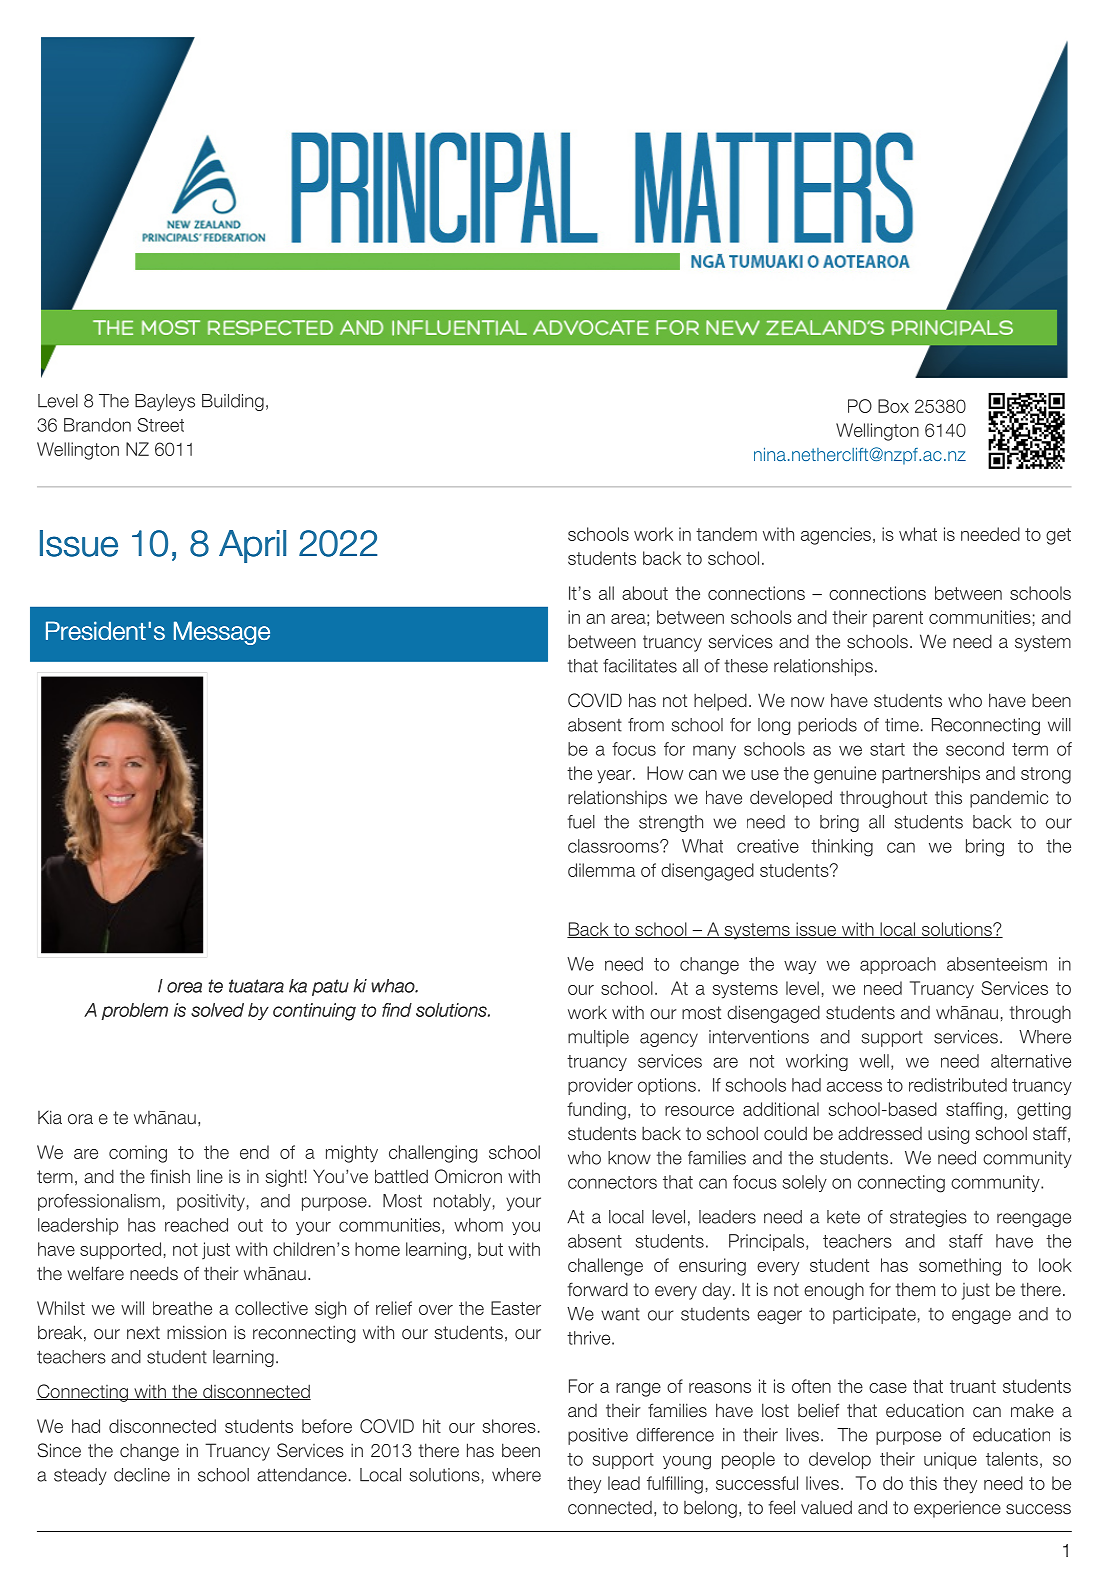  What do you see at coordinates (615, 777) in the screenshot?
I see `year` at bounding box center [615, 777].
